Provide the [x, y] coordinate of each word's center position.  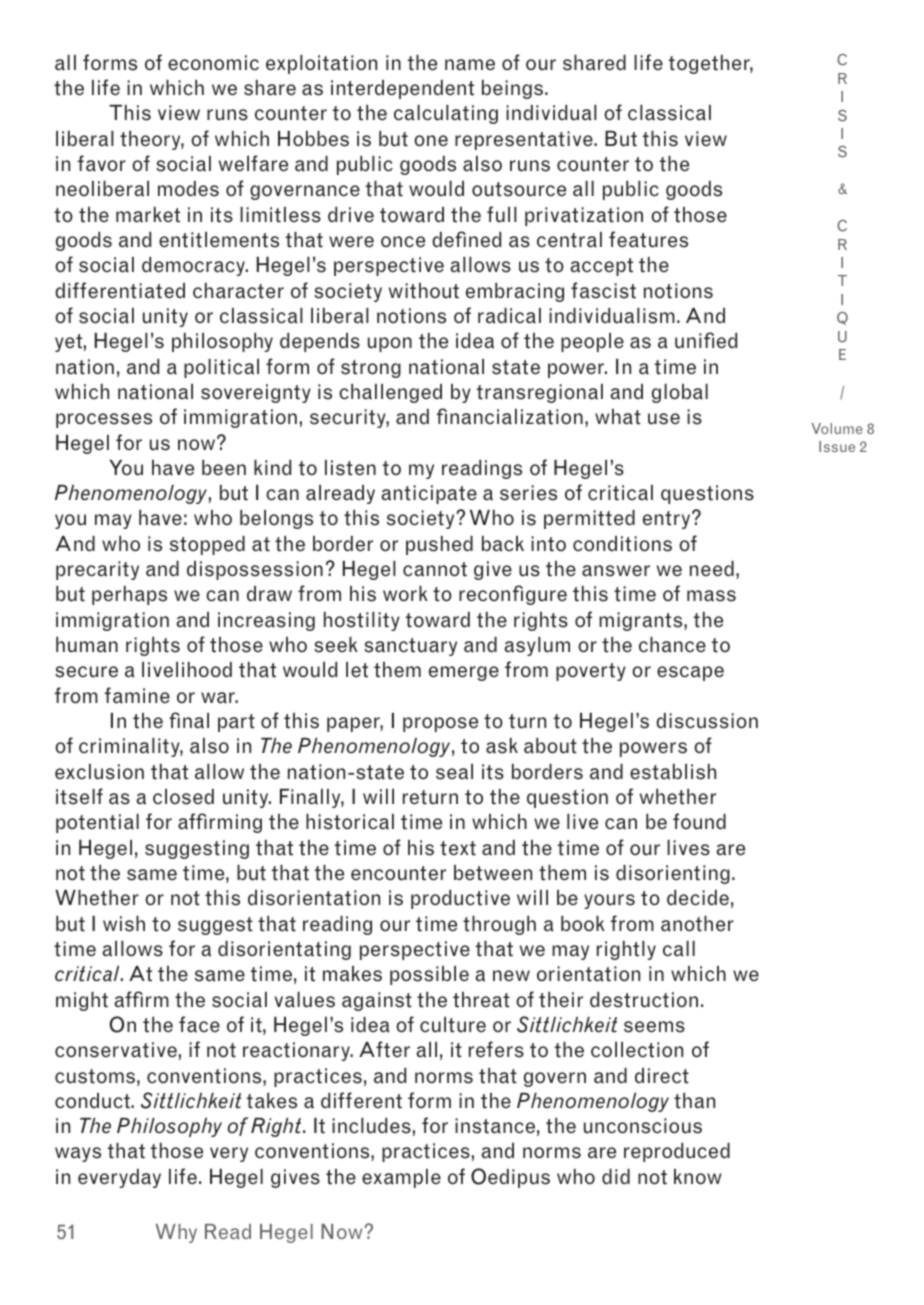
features [648, 239]
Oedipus [510, 1178]
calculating [446, 114]
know [698, 1177]
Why [176, 1233]
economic [213, 63]
